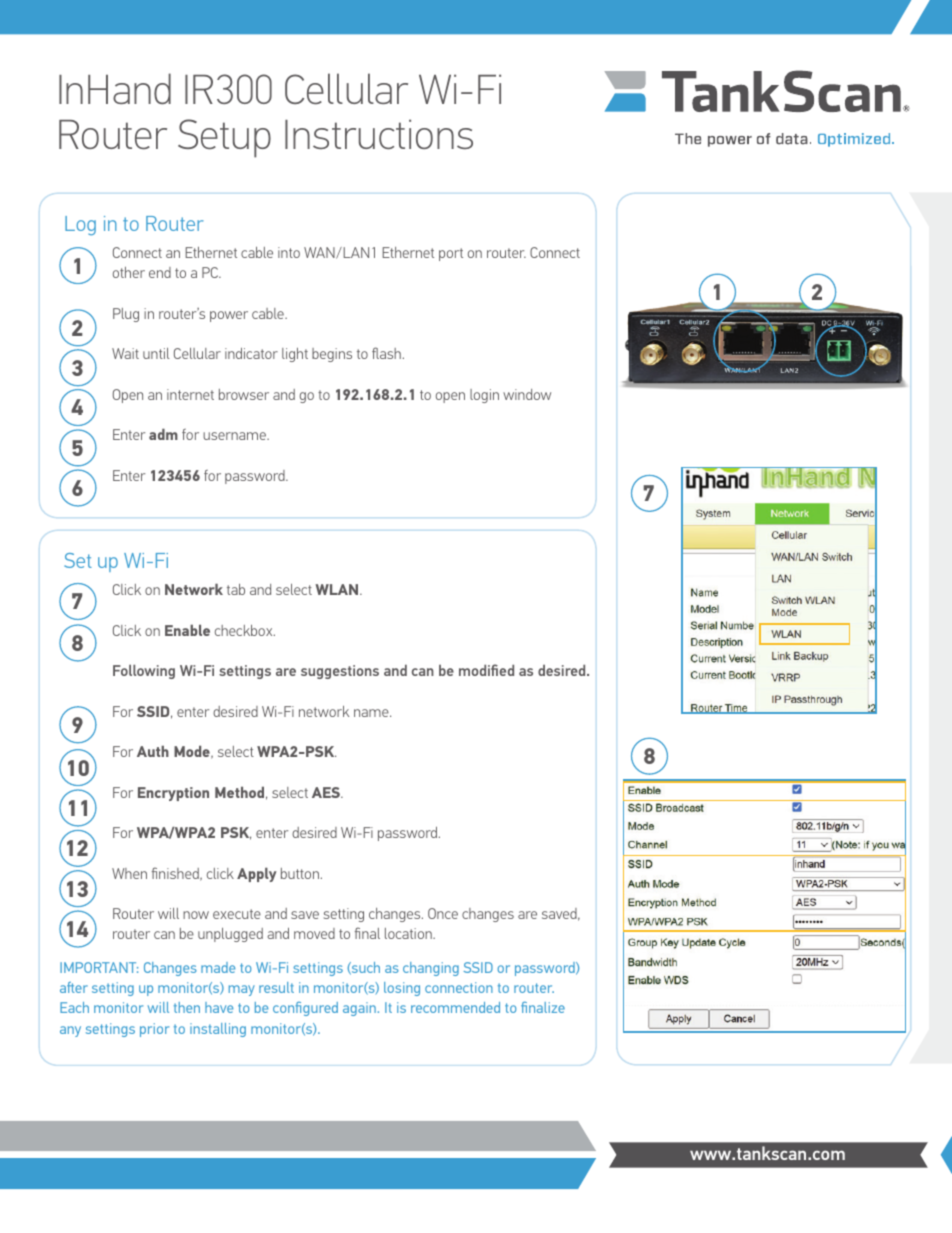  I want to click on Following, so click(144, 671).
